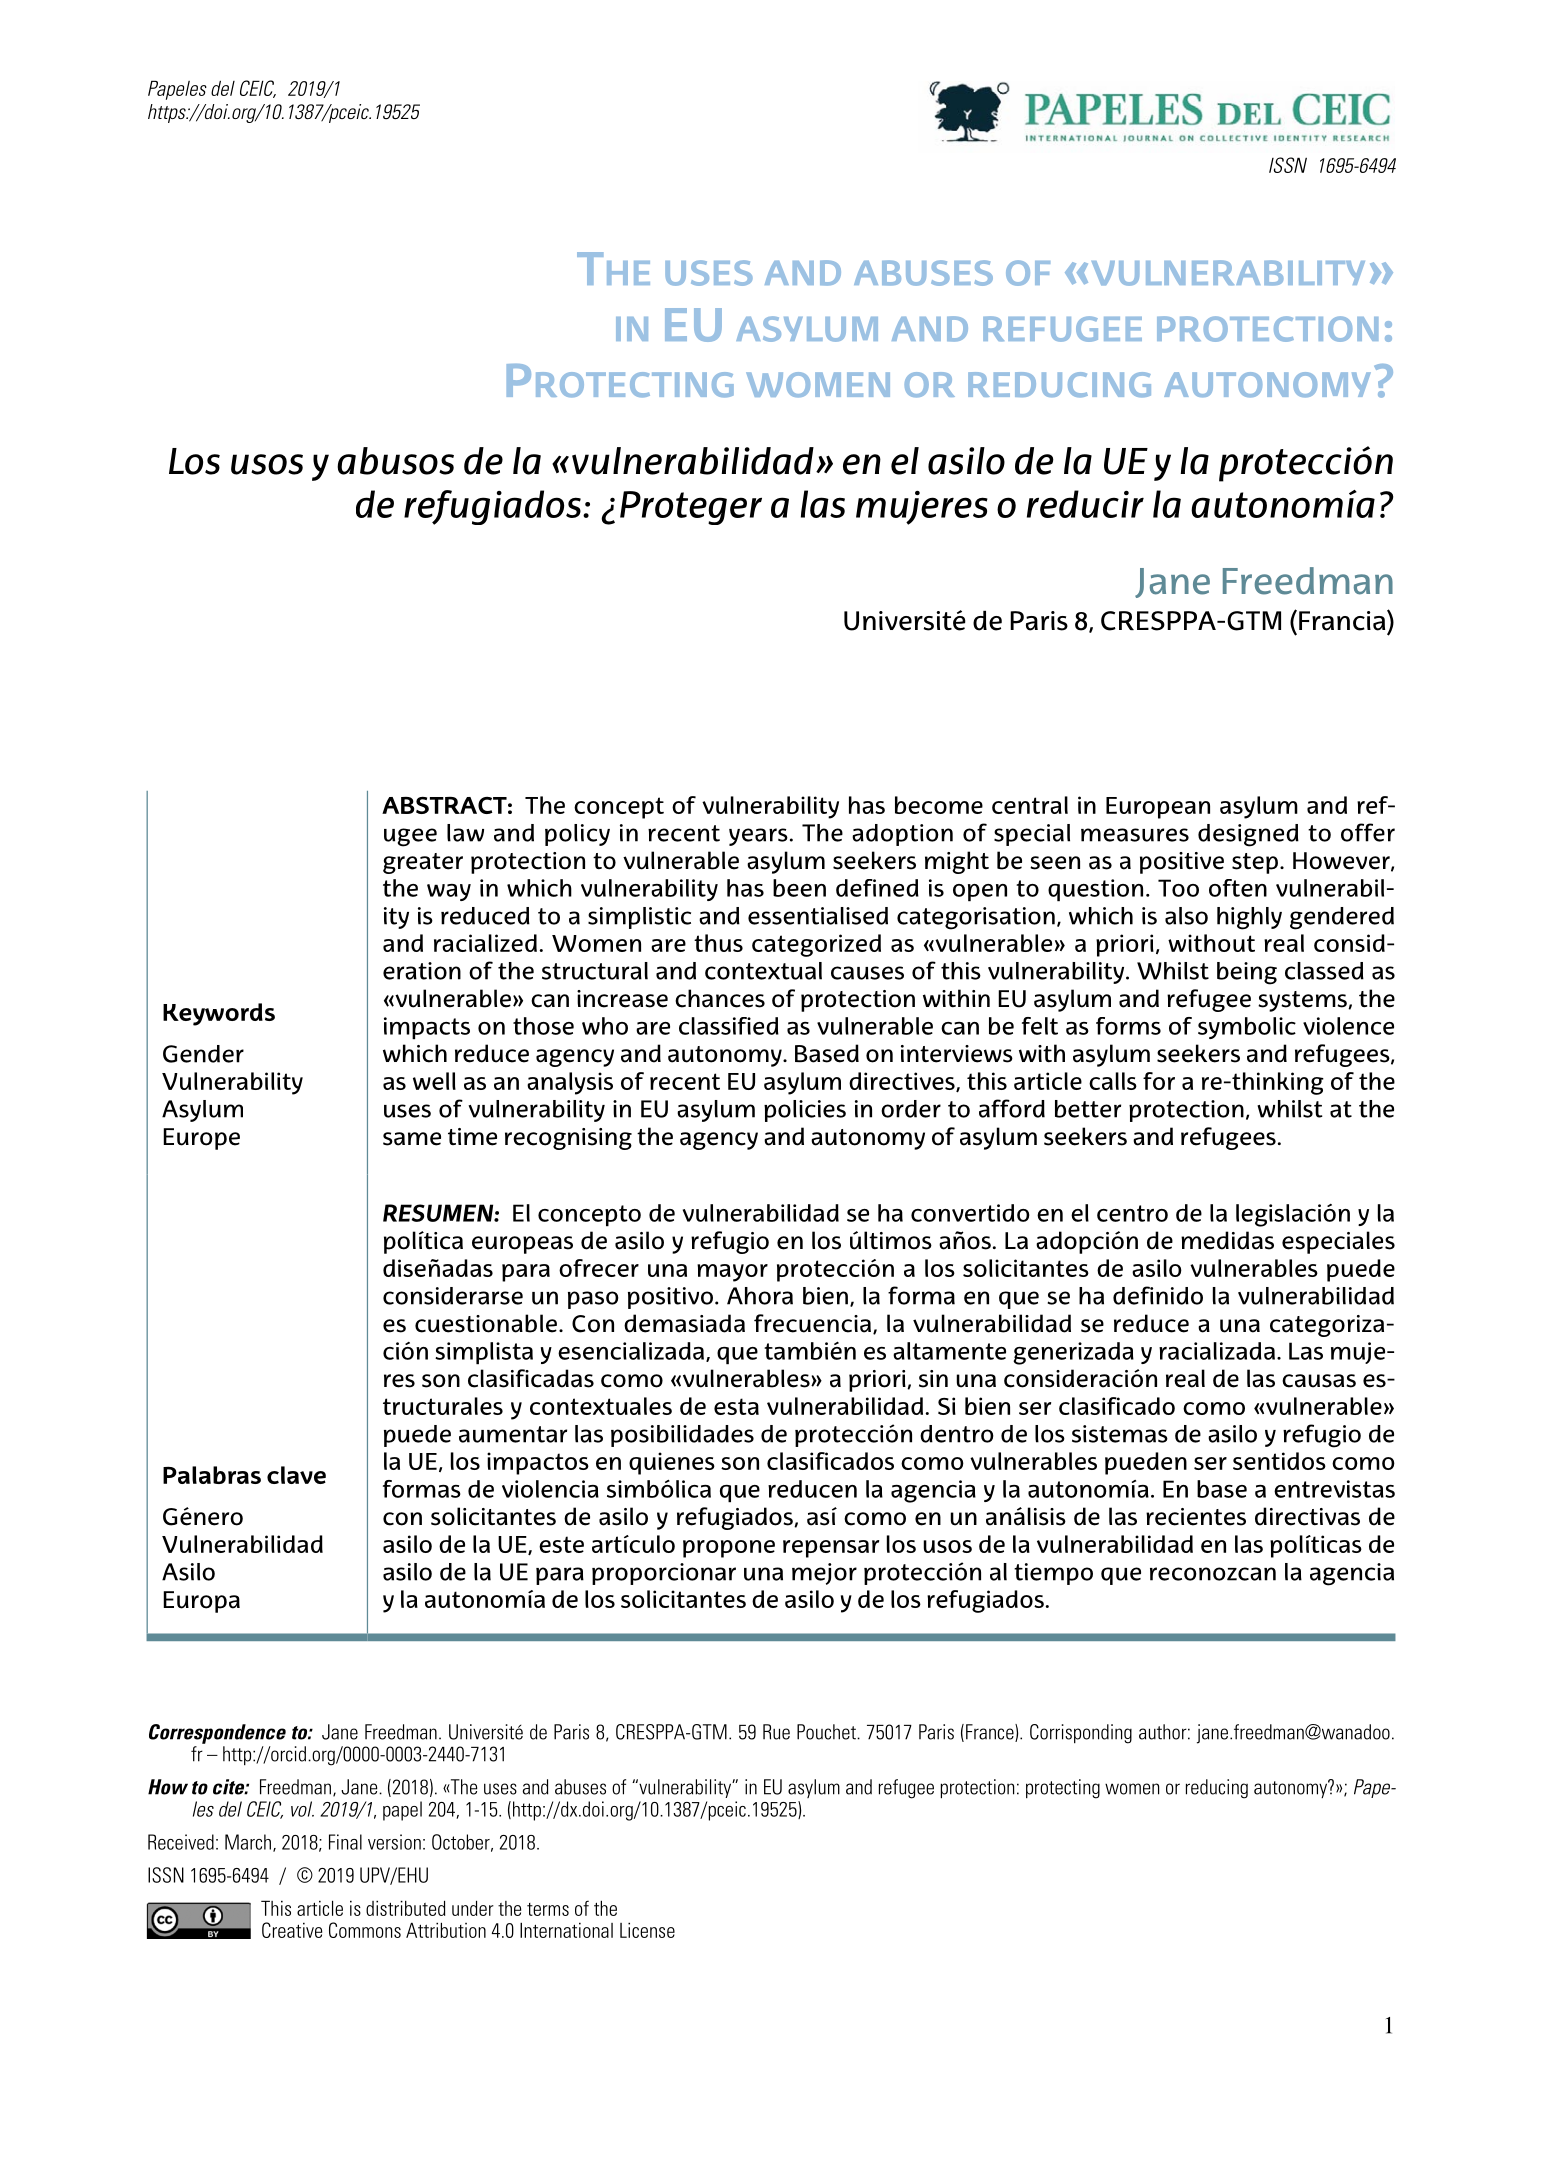  What do you see at coordinates (201, 1602) in the document?
I see `Europa` at bounding box center [201, 1602].
